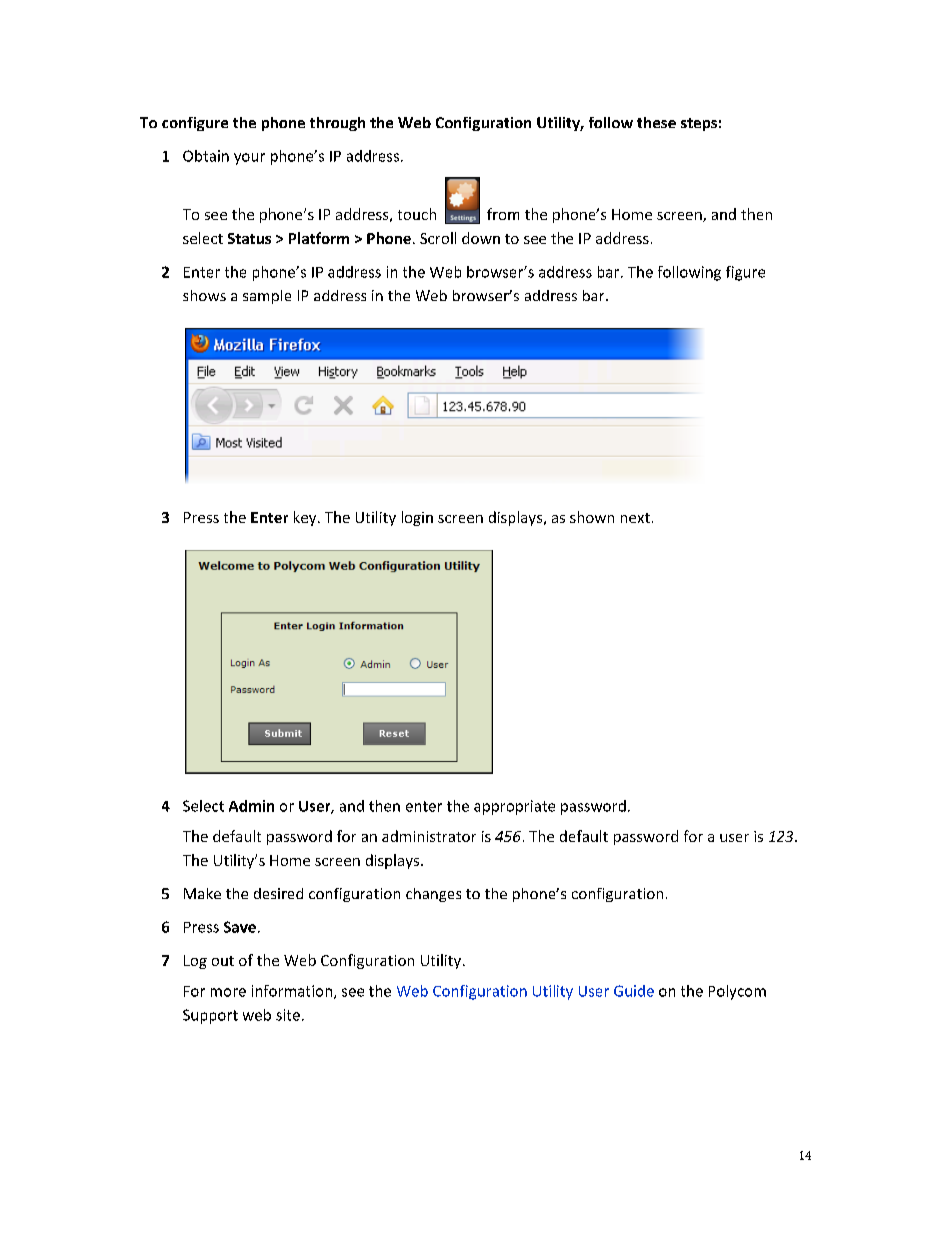 Image resolution: width=952 pixels, height=1233 pixels. Describe the element at coordinates (514, 807) in the screenshot. I see `appropriate` at that location.
